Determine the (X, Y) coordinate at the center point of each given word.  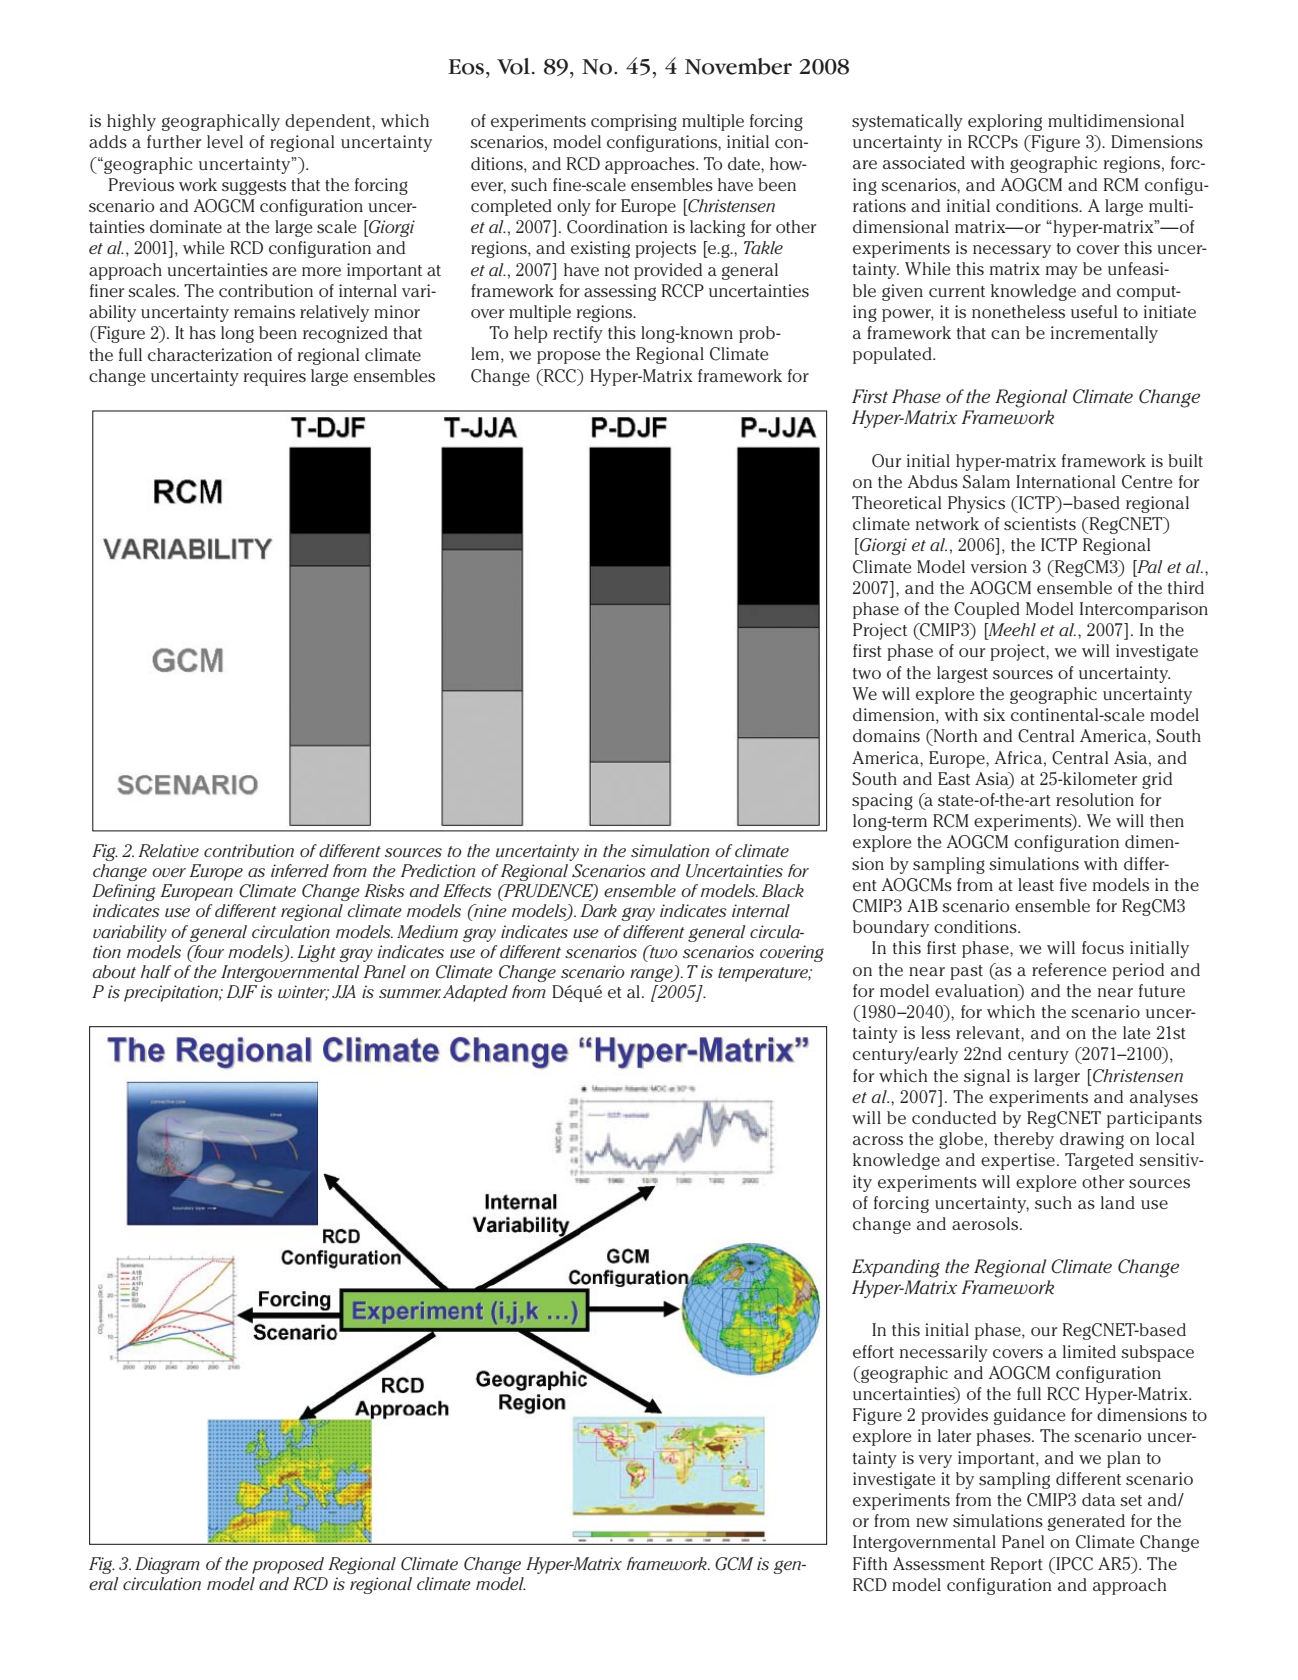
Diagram (167, 1565)
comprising (634, 122)
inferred (300, 870)
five (1073, 884)
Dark (599, 910)
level (225, 141)
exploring (1005, 122)
